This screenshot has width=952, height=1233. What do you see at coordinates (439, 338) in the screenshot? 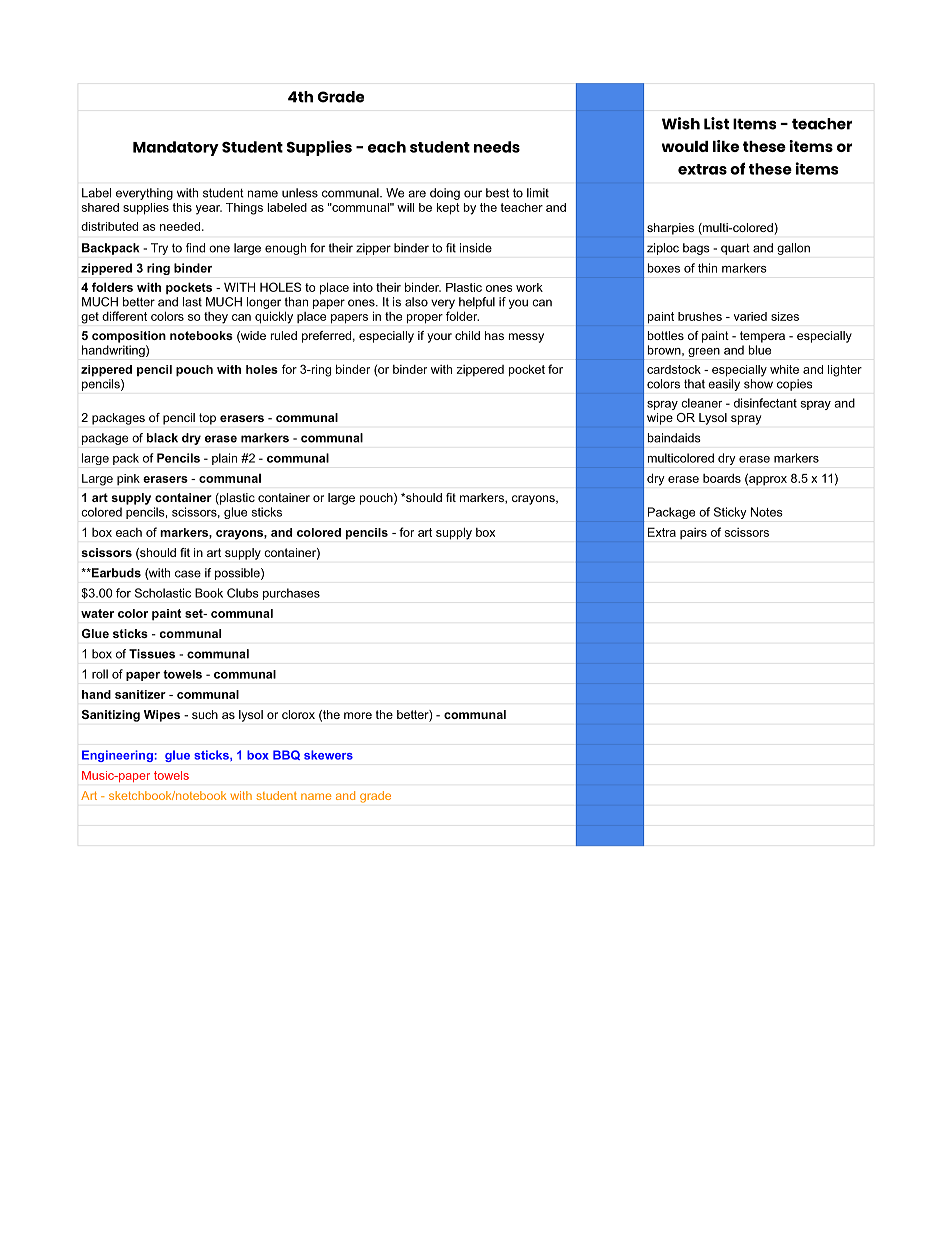
I see `your` at bounding box center [439, 338].
